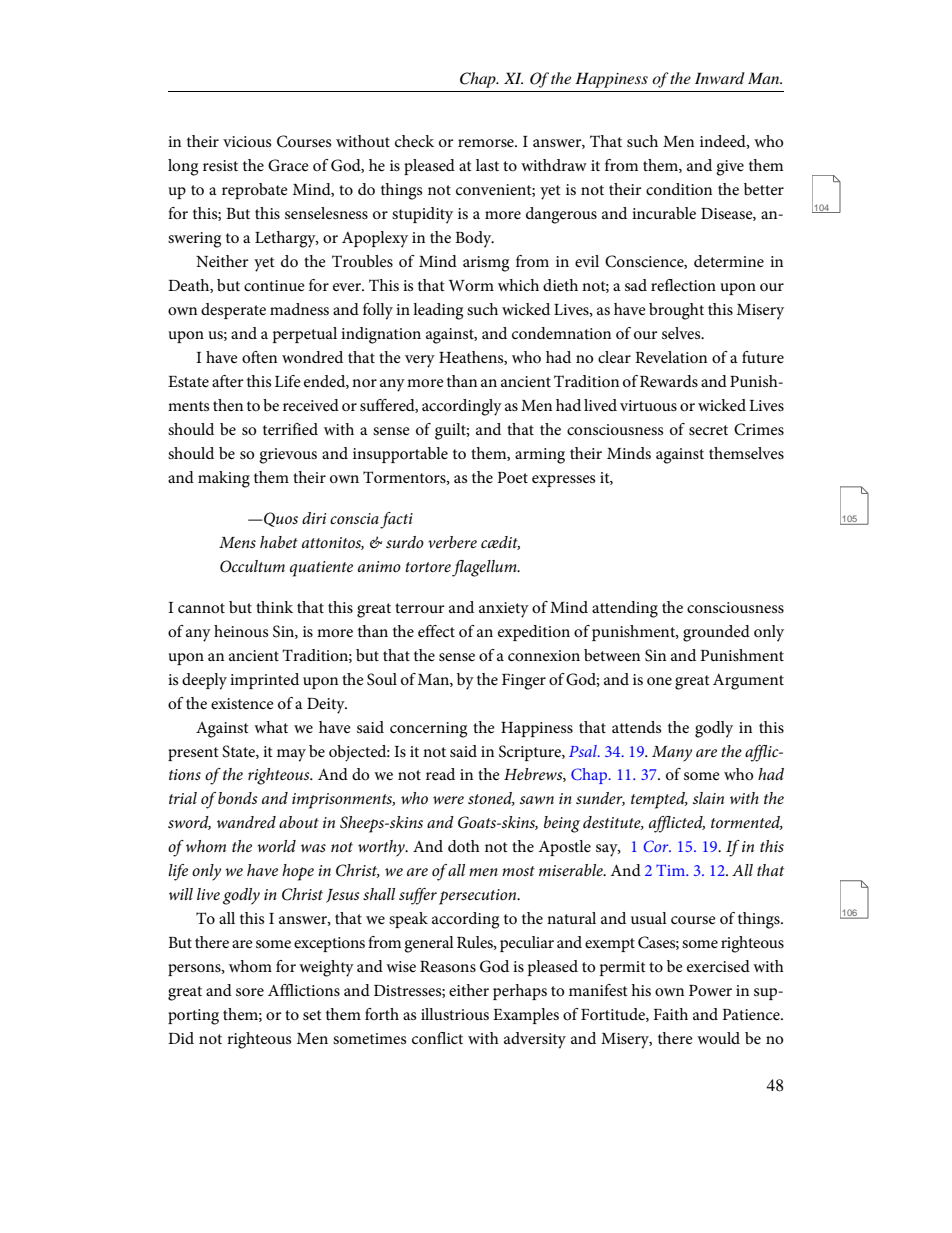 This screenshot has width=952, height=1233. What do you see at coordinates (676, 311) in the screenshot?
I see `brought` at bounding box center [676, 311].
